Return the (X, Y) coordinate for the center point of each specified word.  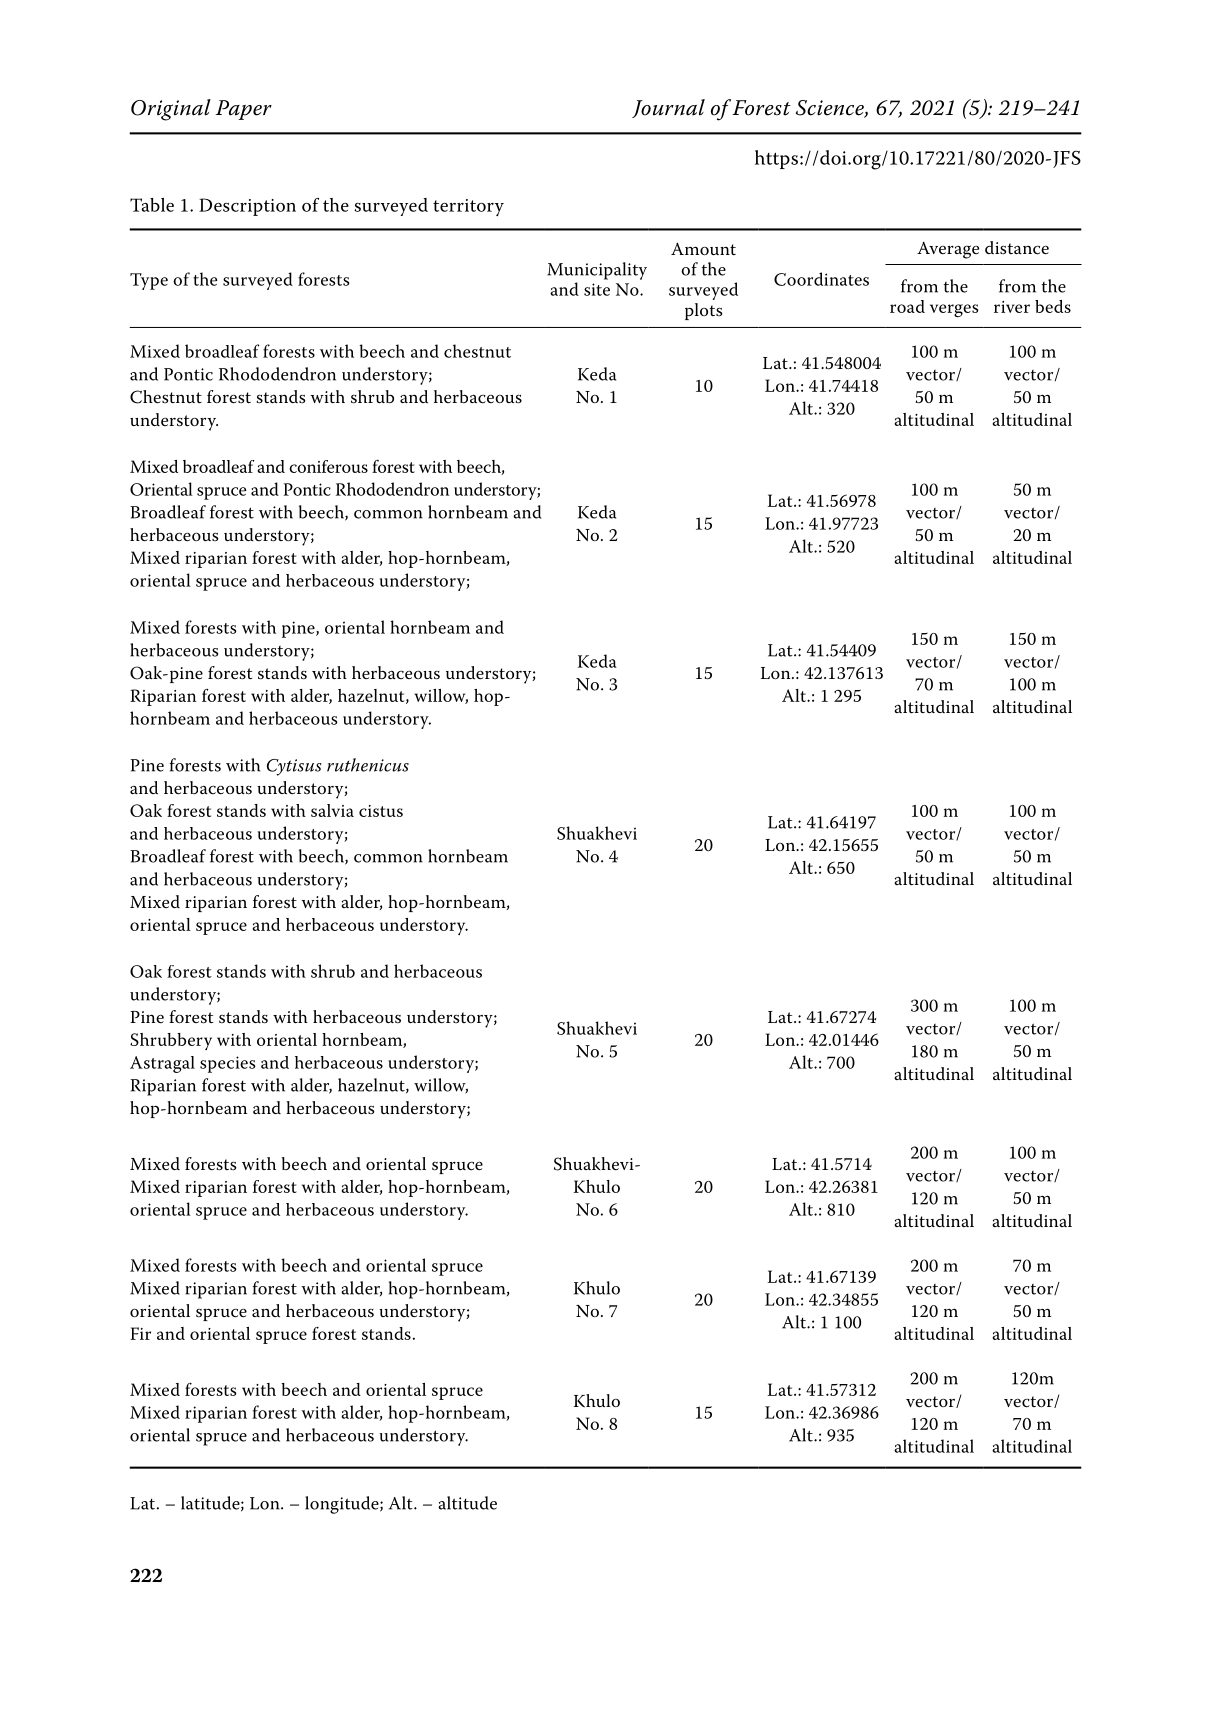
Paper (244, 110)
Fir (140, 1333)
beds (1053, 306)
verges (954, 310)
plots (704, 311)
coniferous (328, 466)
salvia (332, 810)
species (227, 1064)
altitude (467, 1503)
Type (149, 281)
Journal (668, 108)
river (1012, 307)
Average (948, 250)
